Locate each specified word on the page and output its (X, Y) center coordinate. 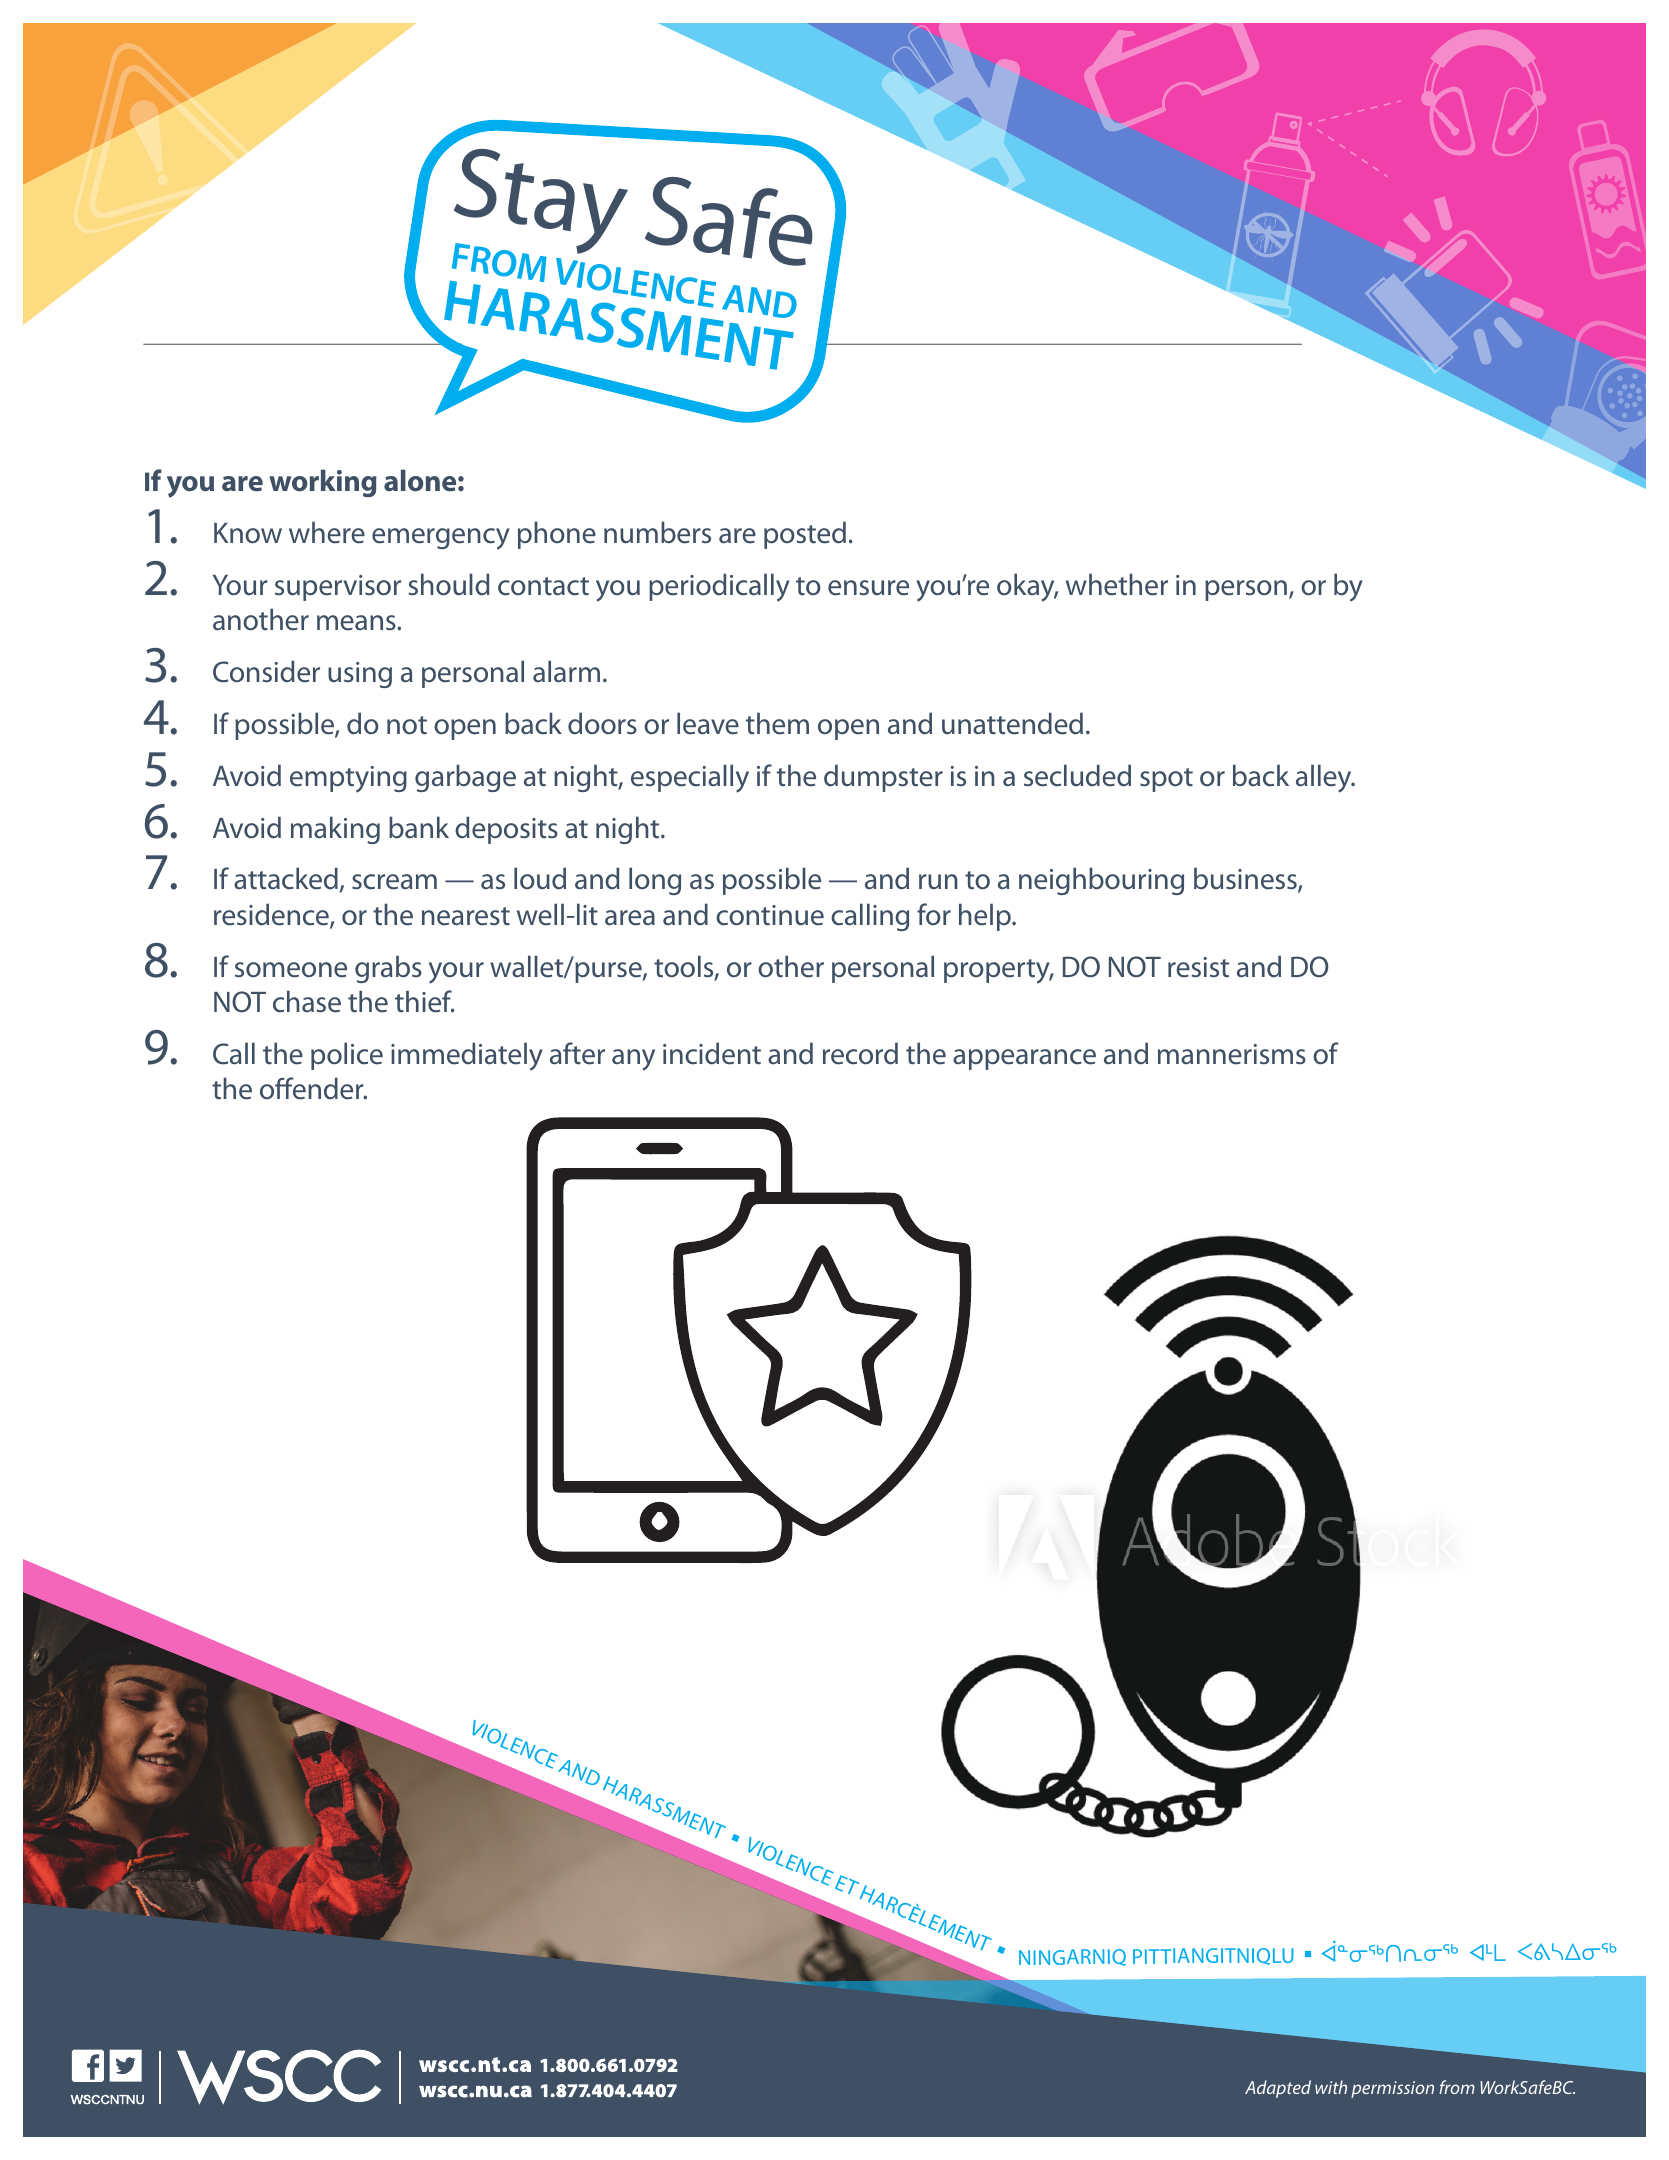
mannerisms (1232, 1054)
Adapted (1278, 2089)
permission (1392, 2089)
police (347, 1056)
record (860, 1053)
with (1331, 2087)
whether (1117, 584)
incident (712, 1053)
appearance (1024, 1059)
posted (805, 535)
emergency (441, 539)
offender (313, 1088)
